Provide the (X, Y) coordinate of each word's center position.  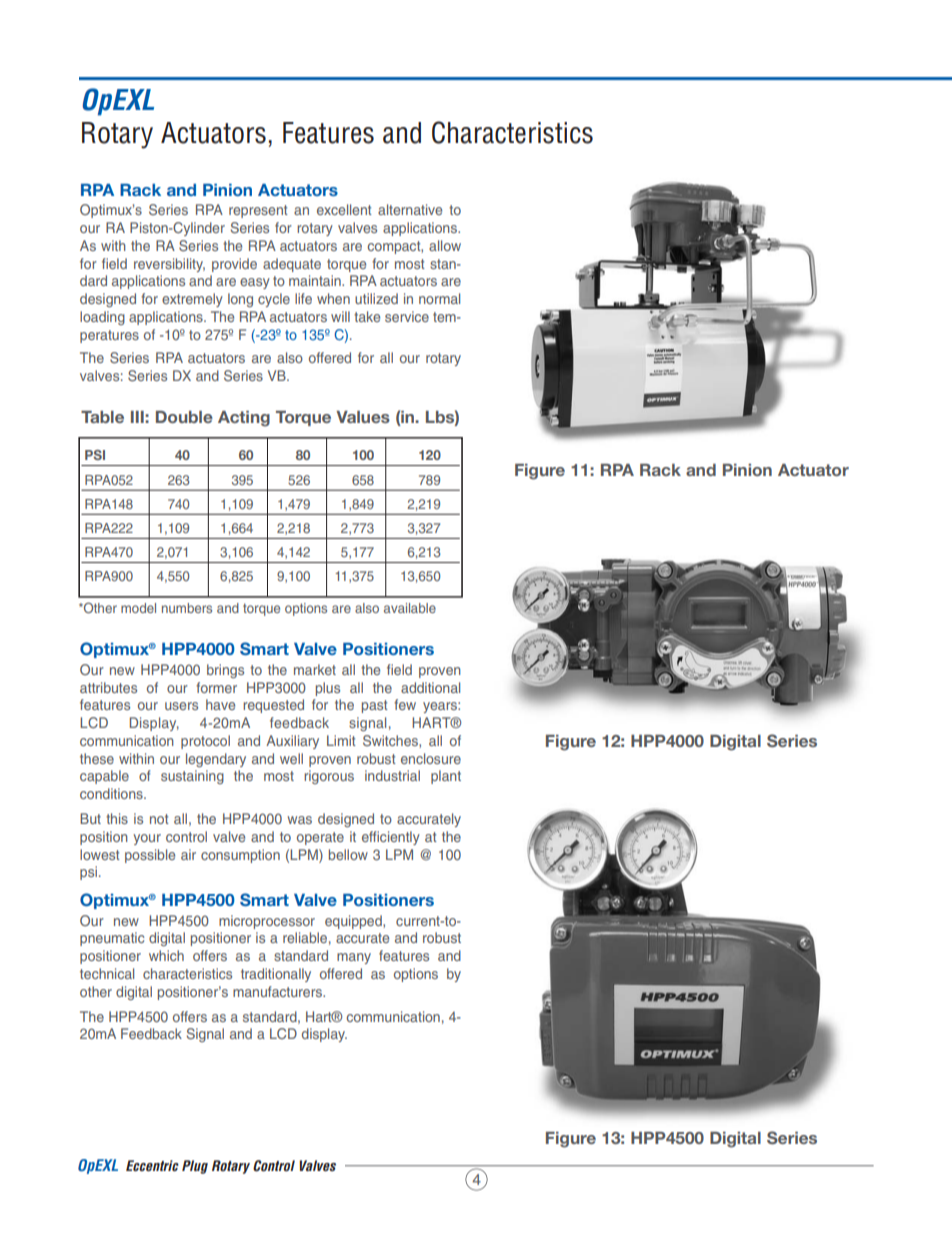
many (354, 958)
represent (258, 211)
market (315, 669)
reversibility (169, 265)
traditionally (276, 975)
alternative (410, 209)
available (410, 608)
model (138, 608)
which (166, 955)
